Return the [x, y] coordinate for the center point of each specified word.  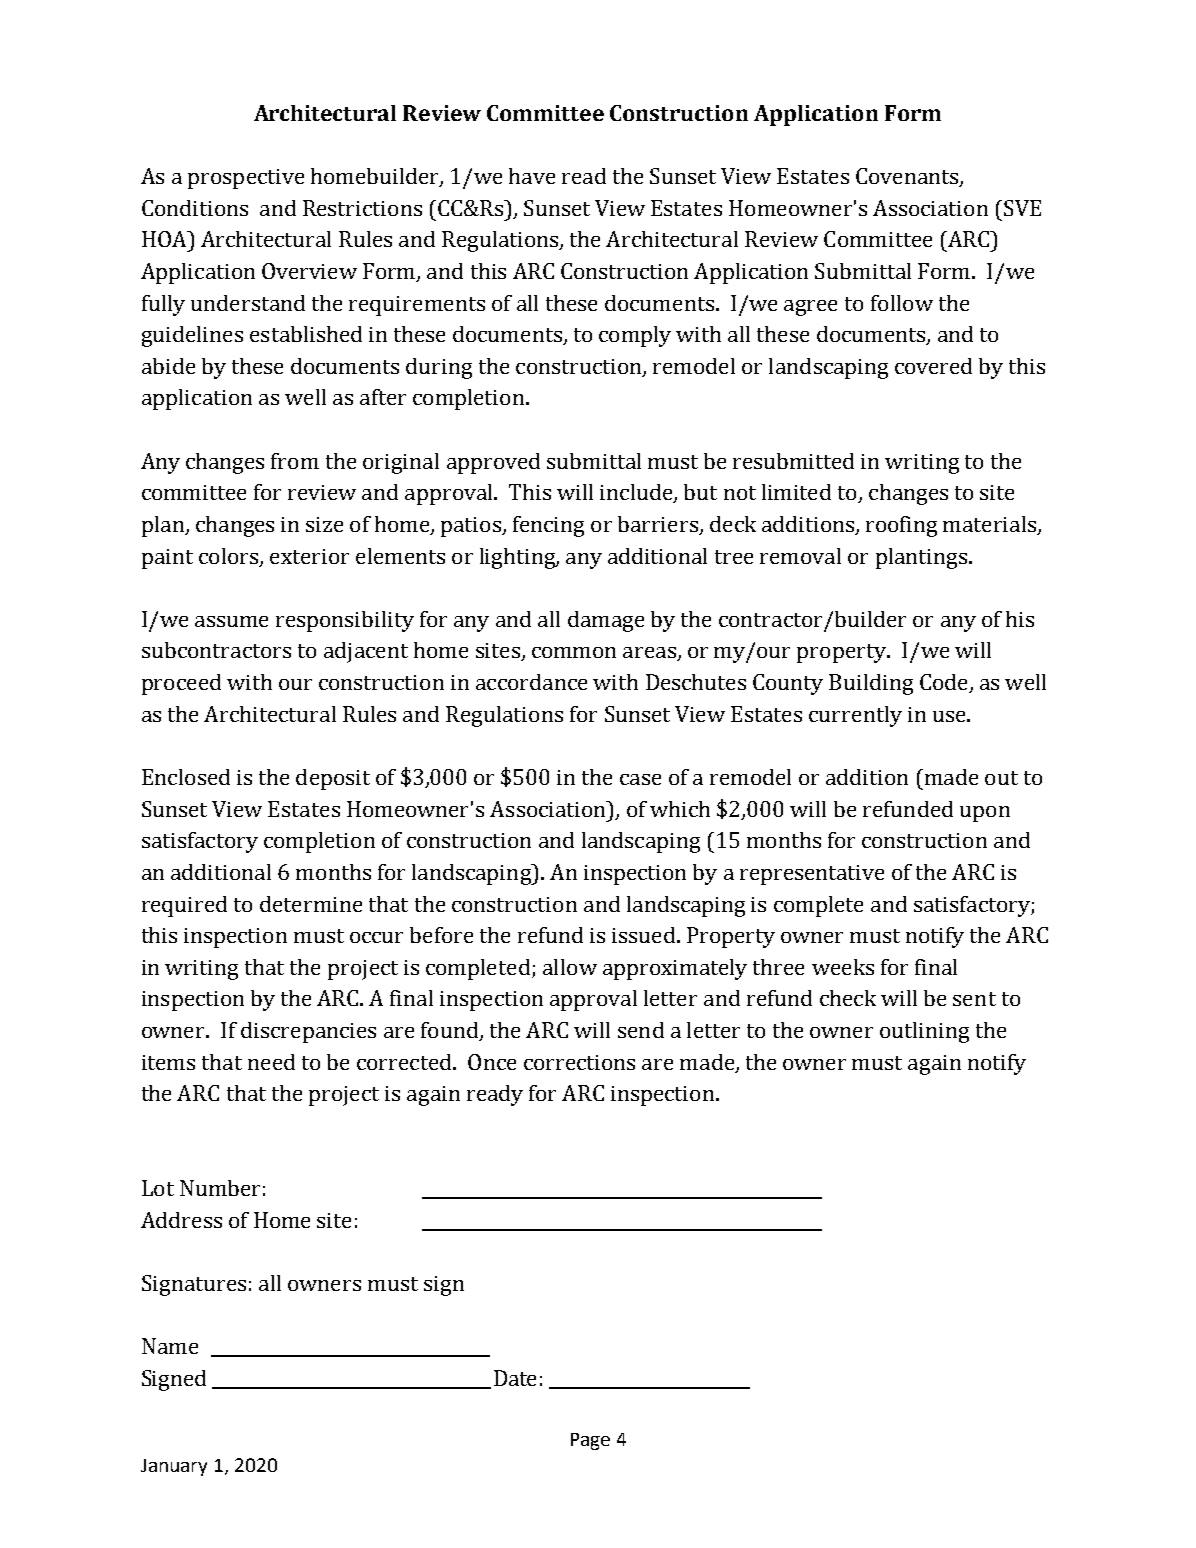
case [640, 779]
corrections [579, 1062]
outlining [924, 1032]
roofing [901, 526]
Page [590, 1441]
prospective [246, 179]
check [848, 998]
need [271, 1062]
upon [985, 814]
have [532, 176]
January [174, 1467]
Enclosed [186, 777]
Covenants [908, 177]
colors [230, 557]
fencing [548, 526]
